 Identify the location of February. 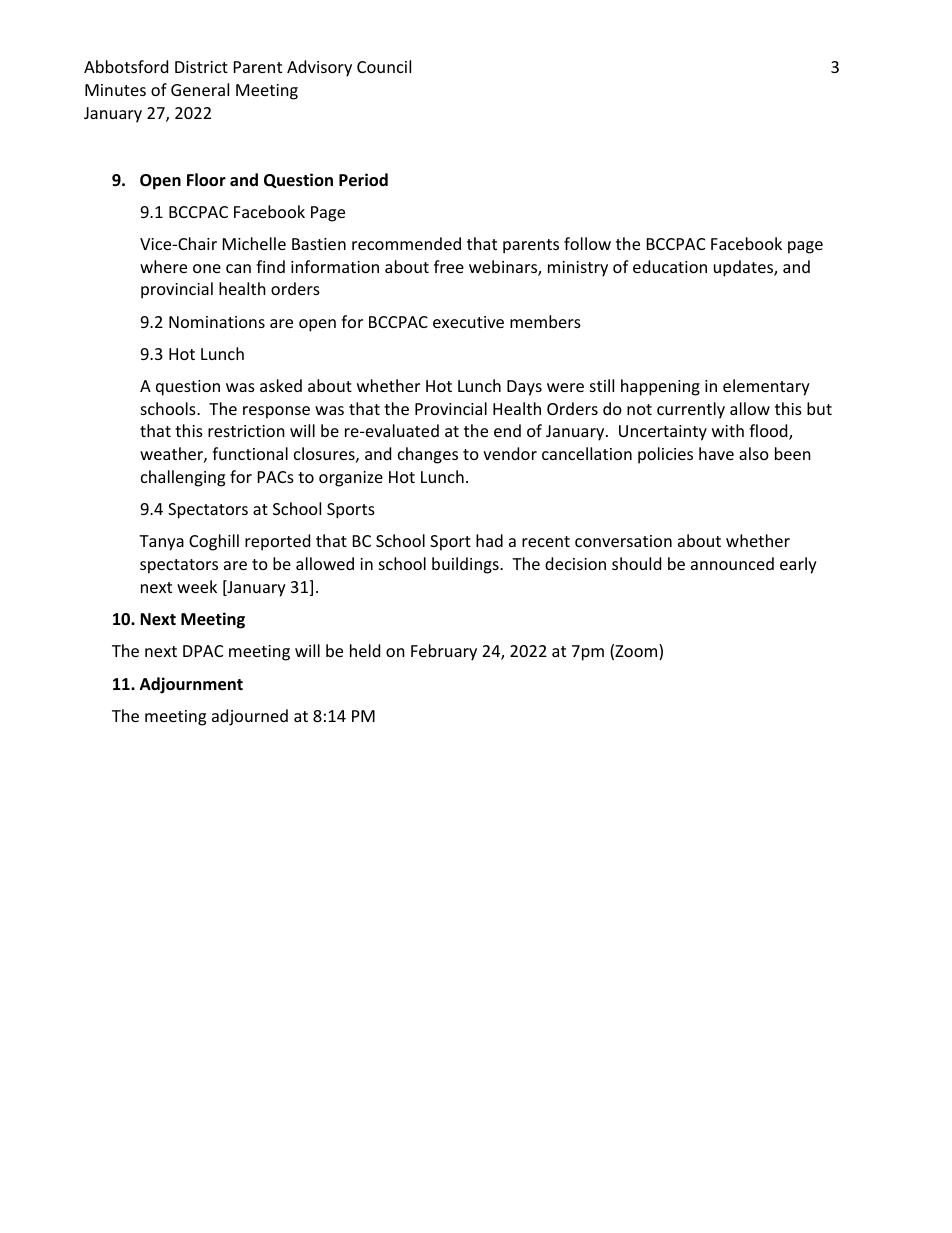
(444, 652).
